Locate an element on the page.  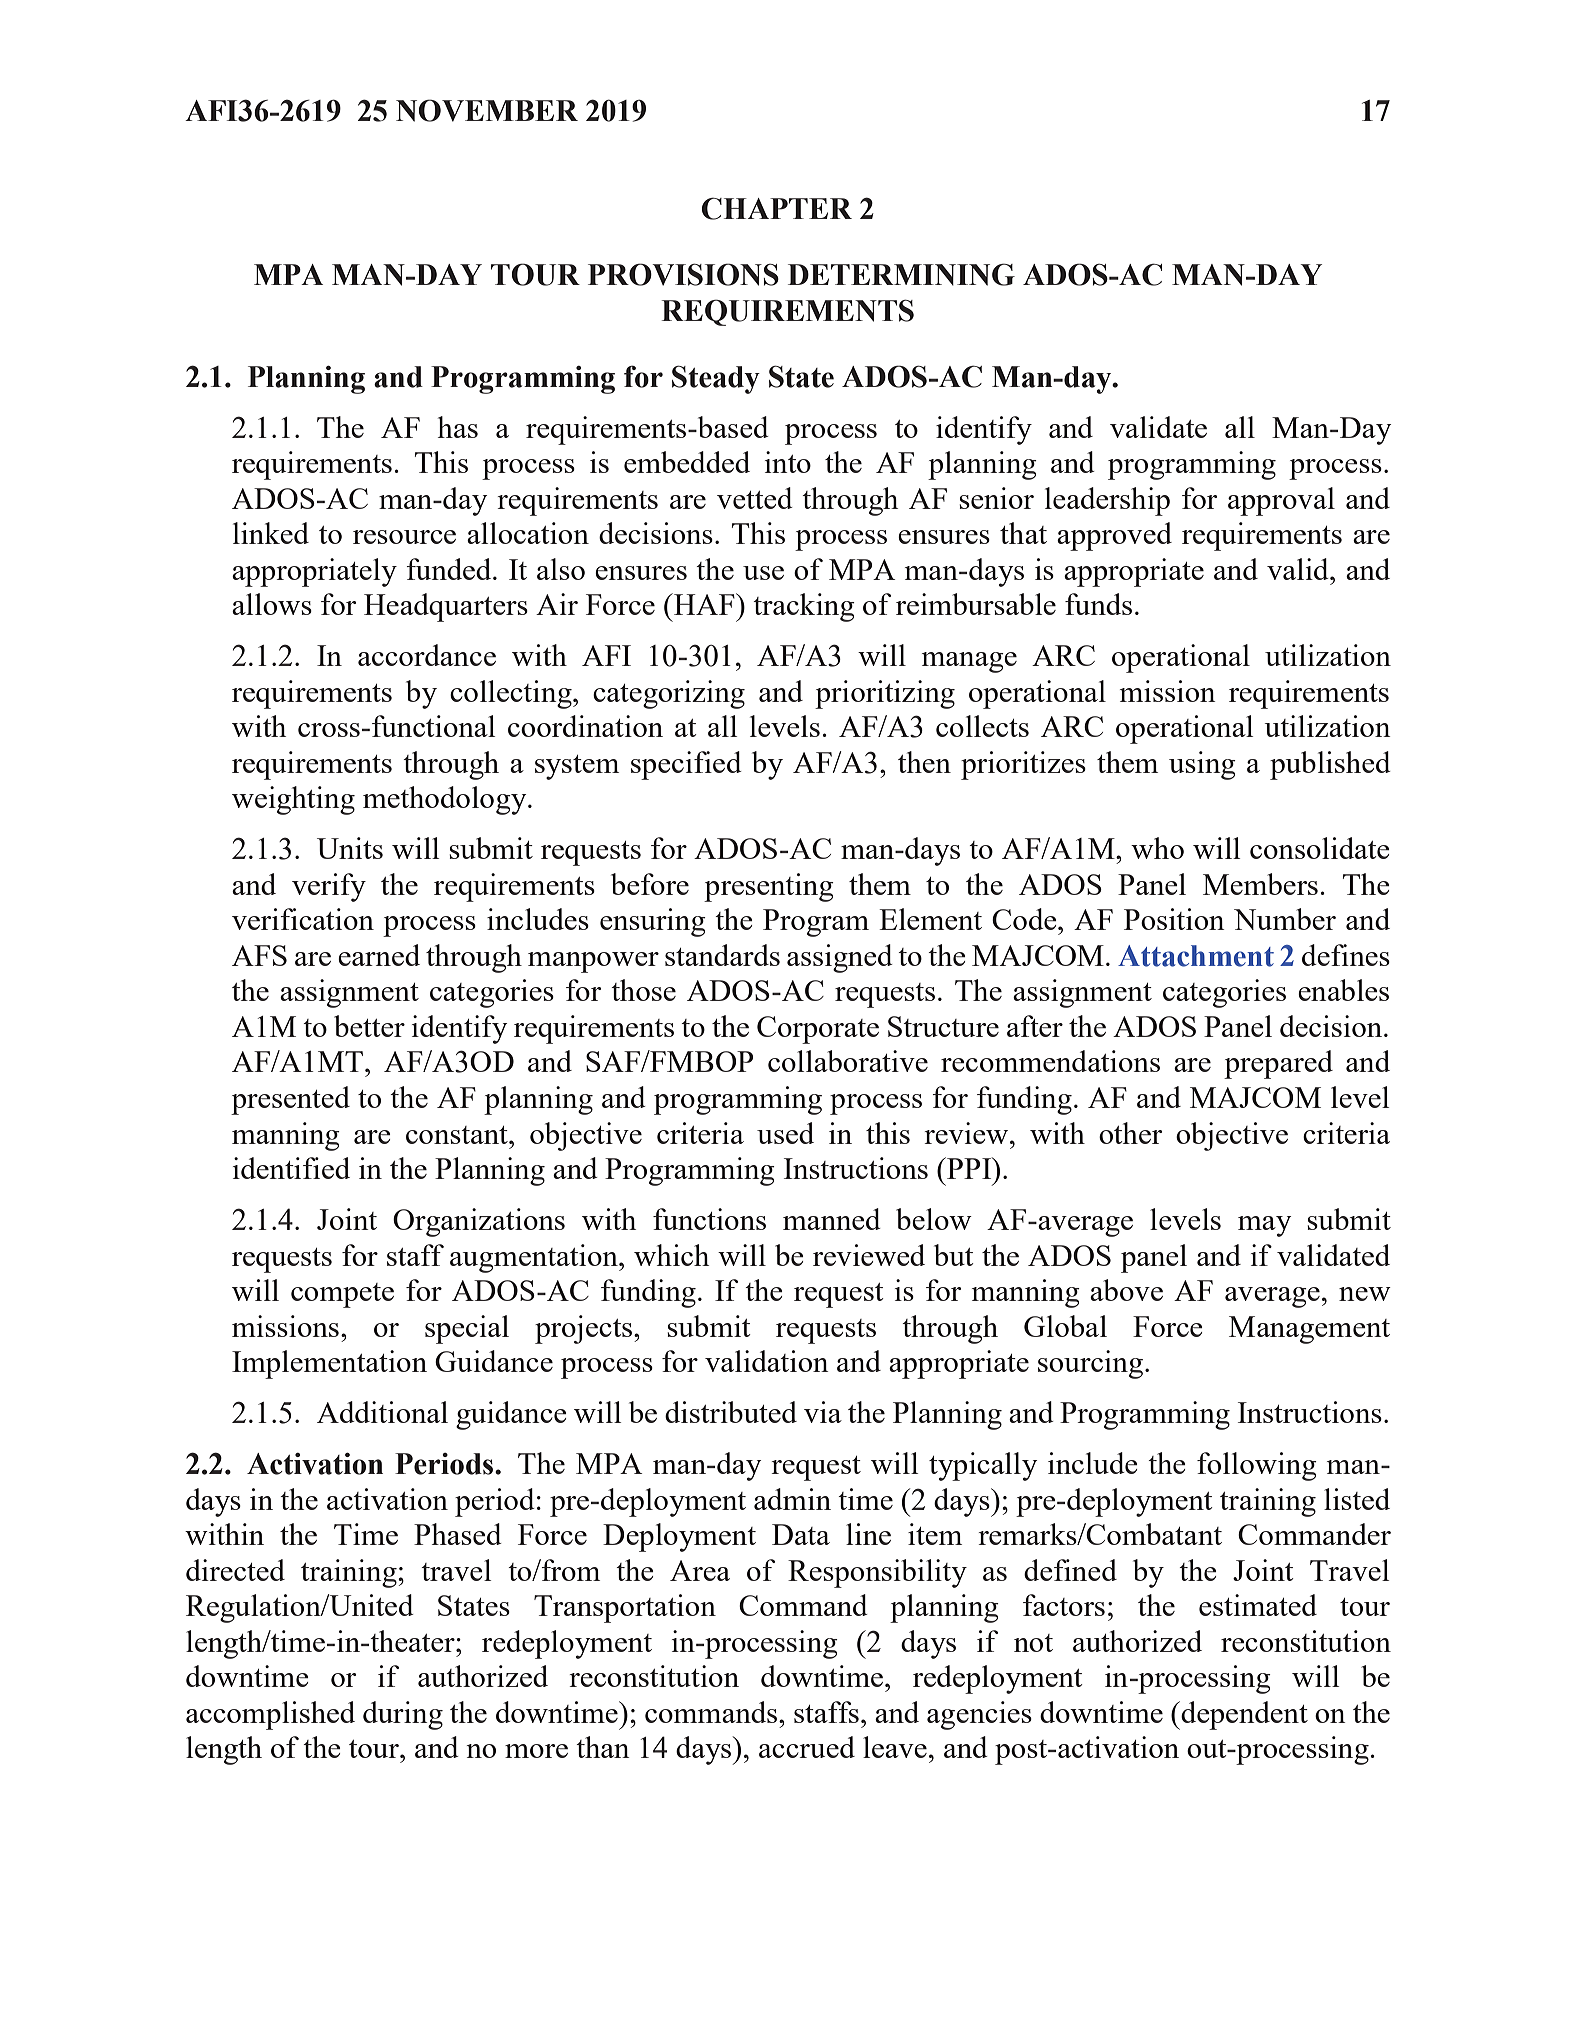
NOVEMBER is located at coordinates (487, 110).
